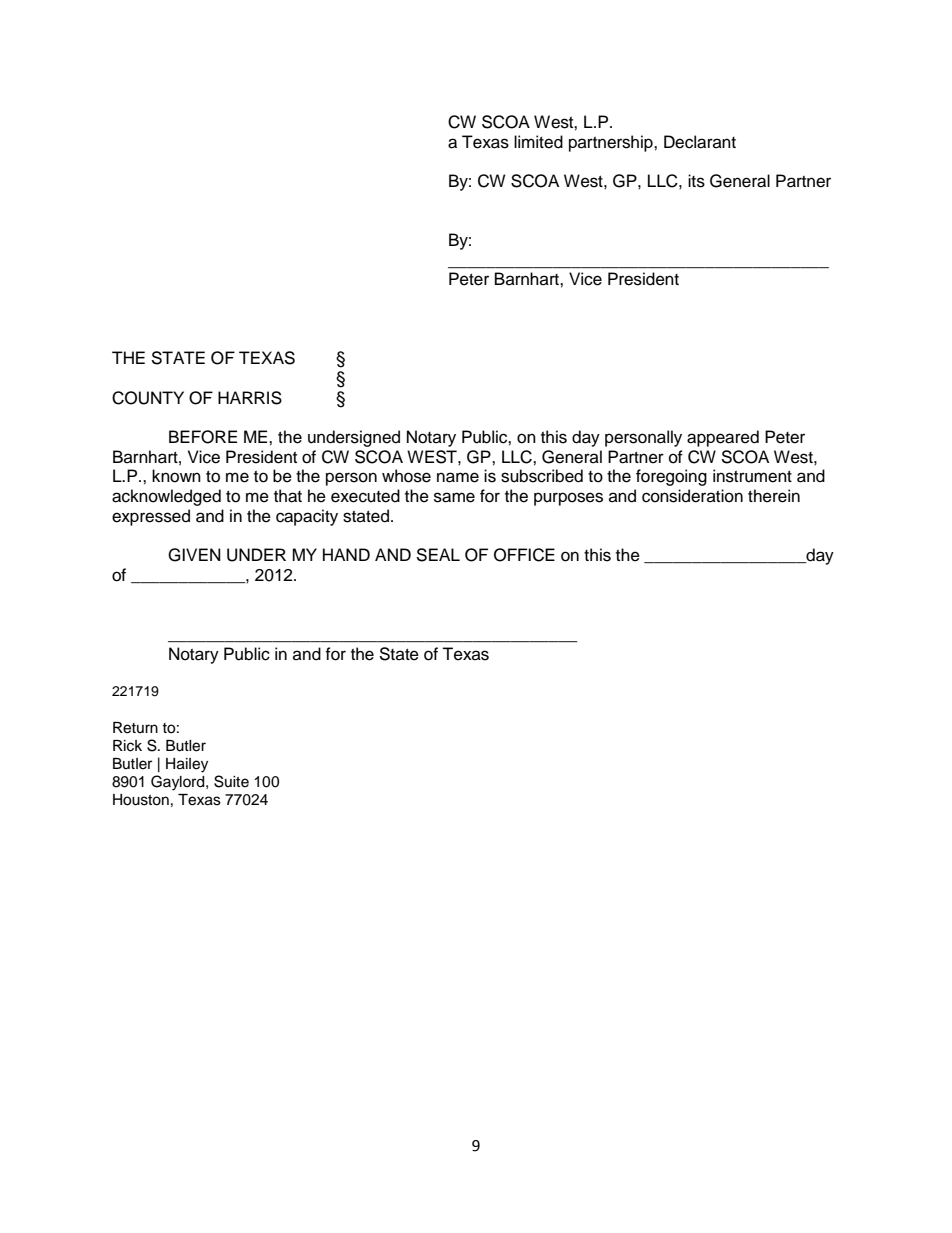  What do you see at coordinates (458, 477) in the screenshot?
I see `name` at bounding box center [458, 477].
